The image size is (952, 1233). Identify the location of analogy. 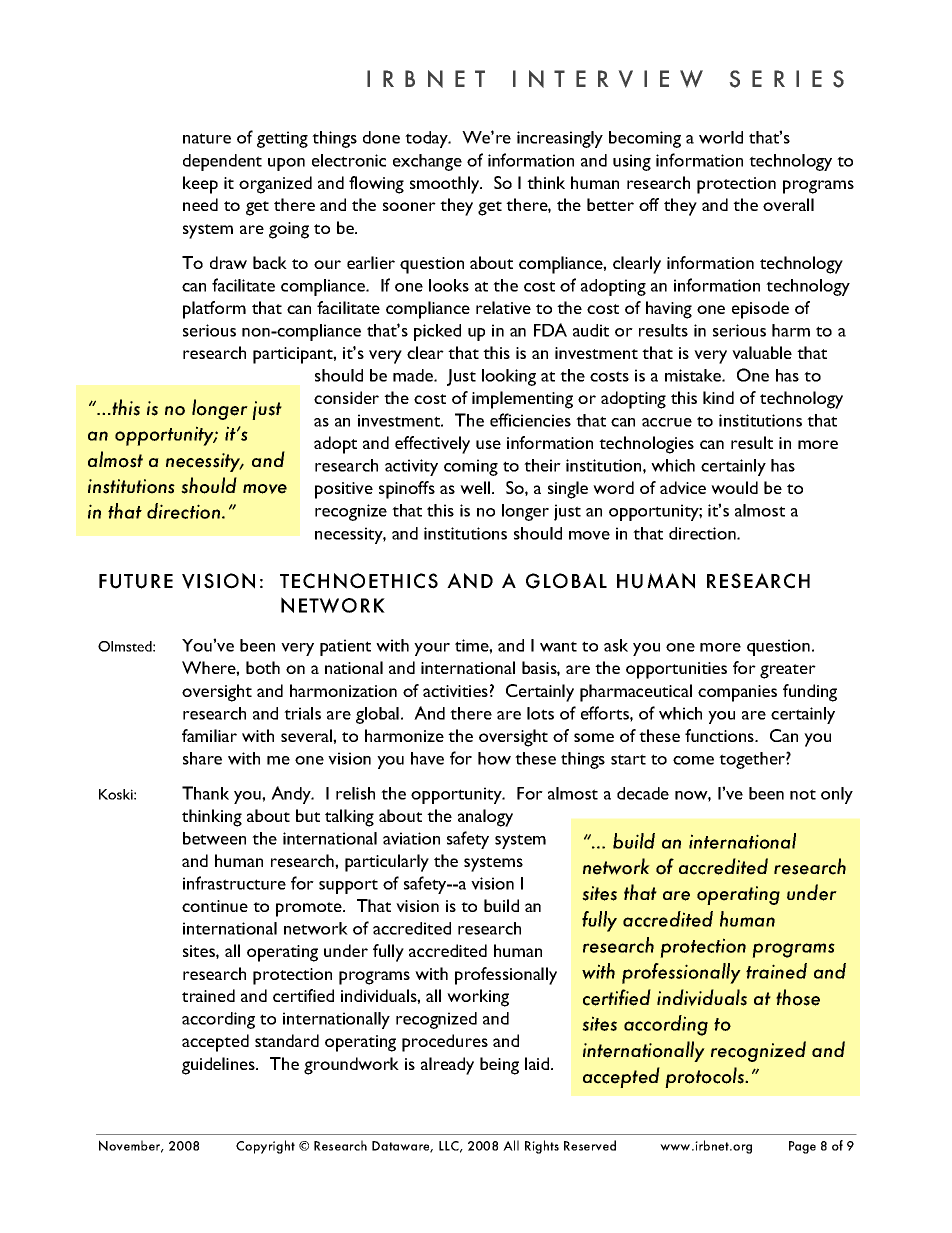
(485, 818).
